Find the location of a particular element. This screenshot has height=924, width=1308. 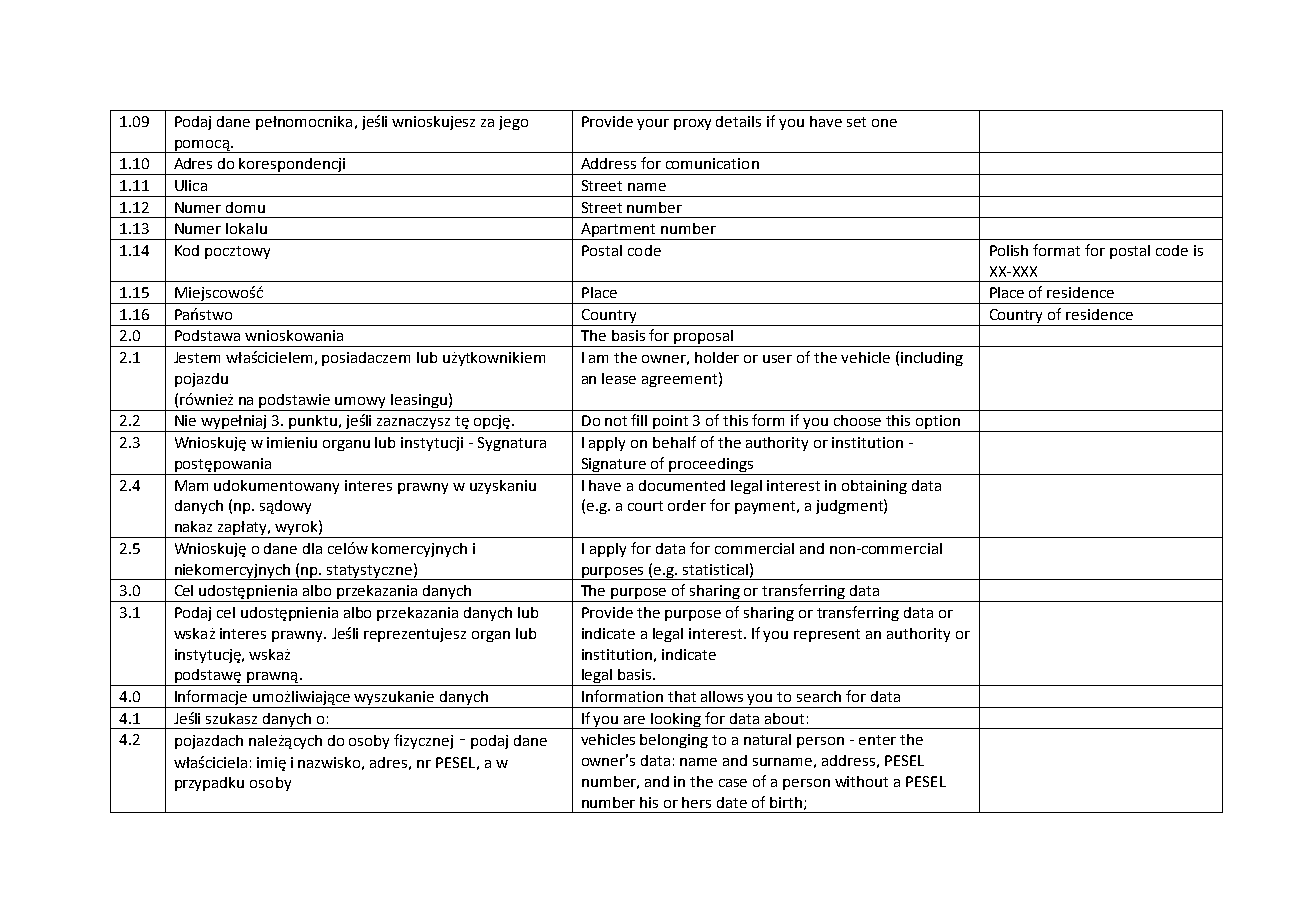

represent is located at coordinates (827, 635).
